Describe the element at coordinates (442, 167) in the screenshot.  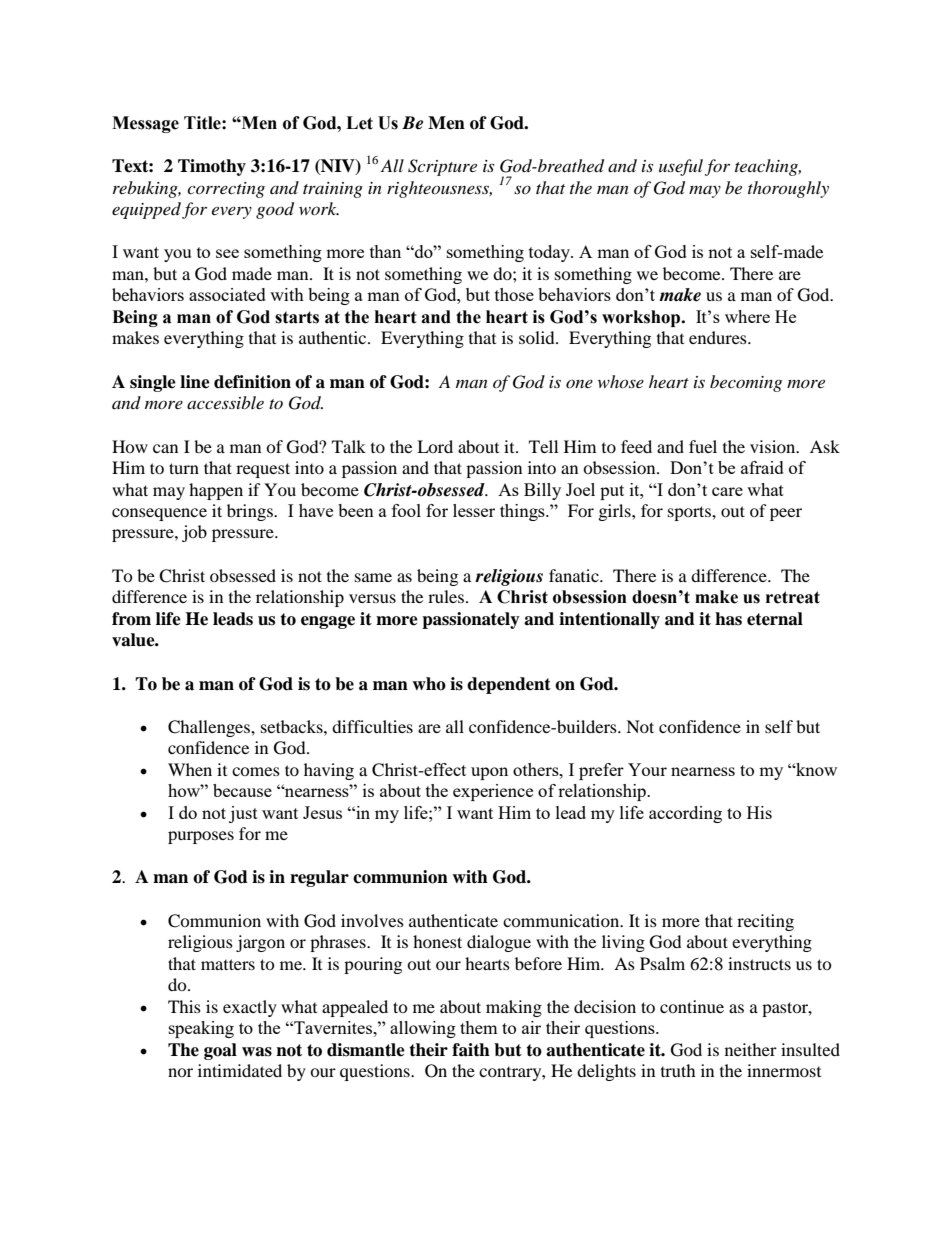
I see `Scripture` at that location.
